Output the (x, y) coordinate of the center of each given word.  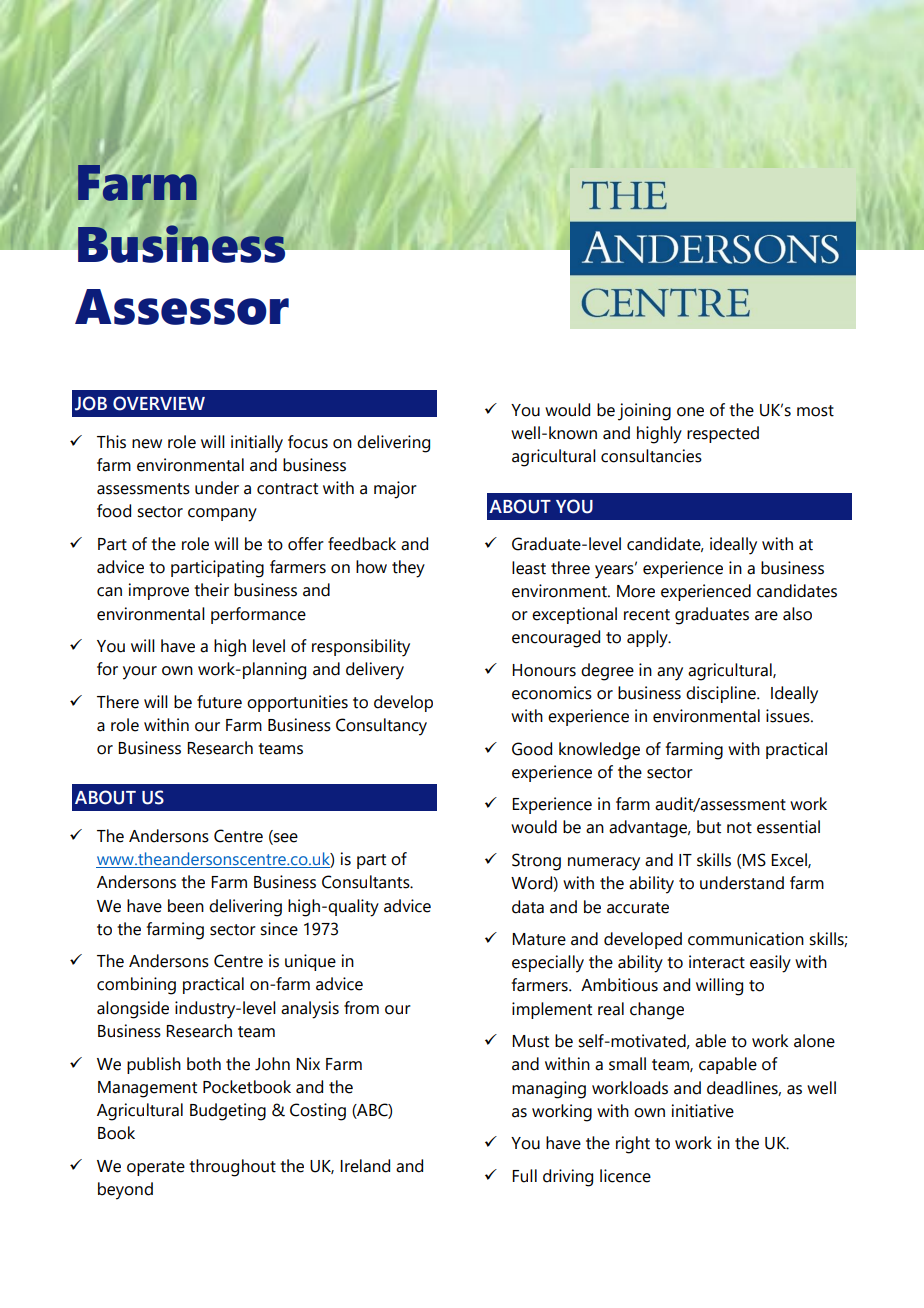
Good (532, 749)
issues (789, 716)
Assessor (182, 307)
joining (644, 412)
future (219, 702)
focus (308, 442)
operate (156, 1168)
